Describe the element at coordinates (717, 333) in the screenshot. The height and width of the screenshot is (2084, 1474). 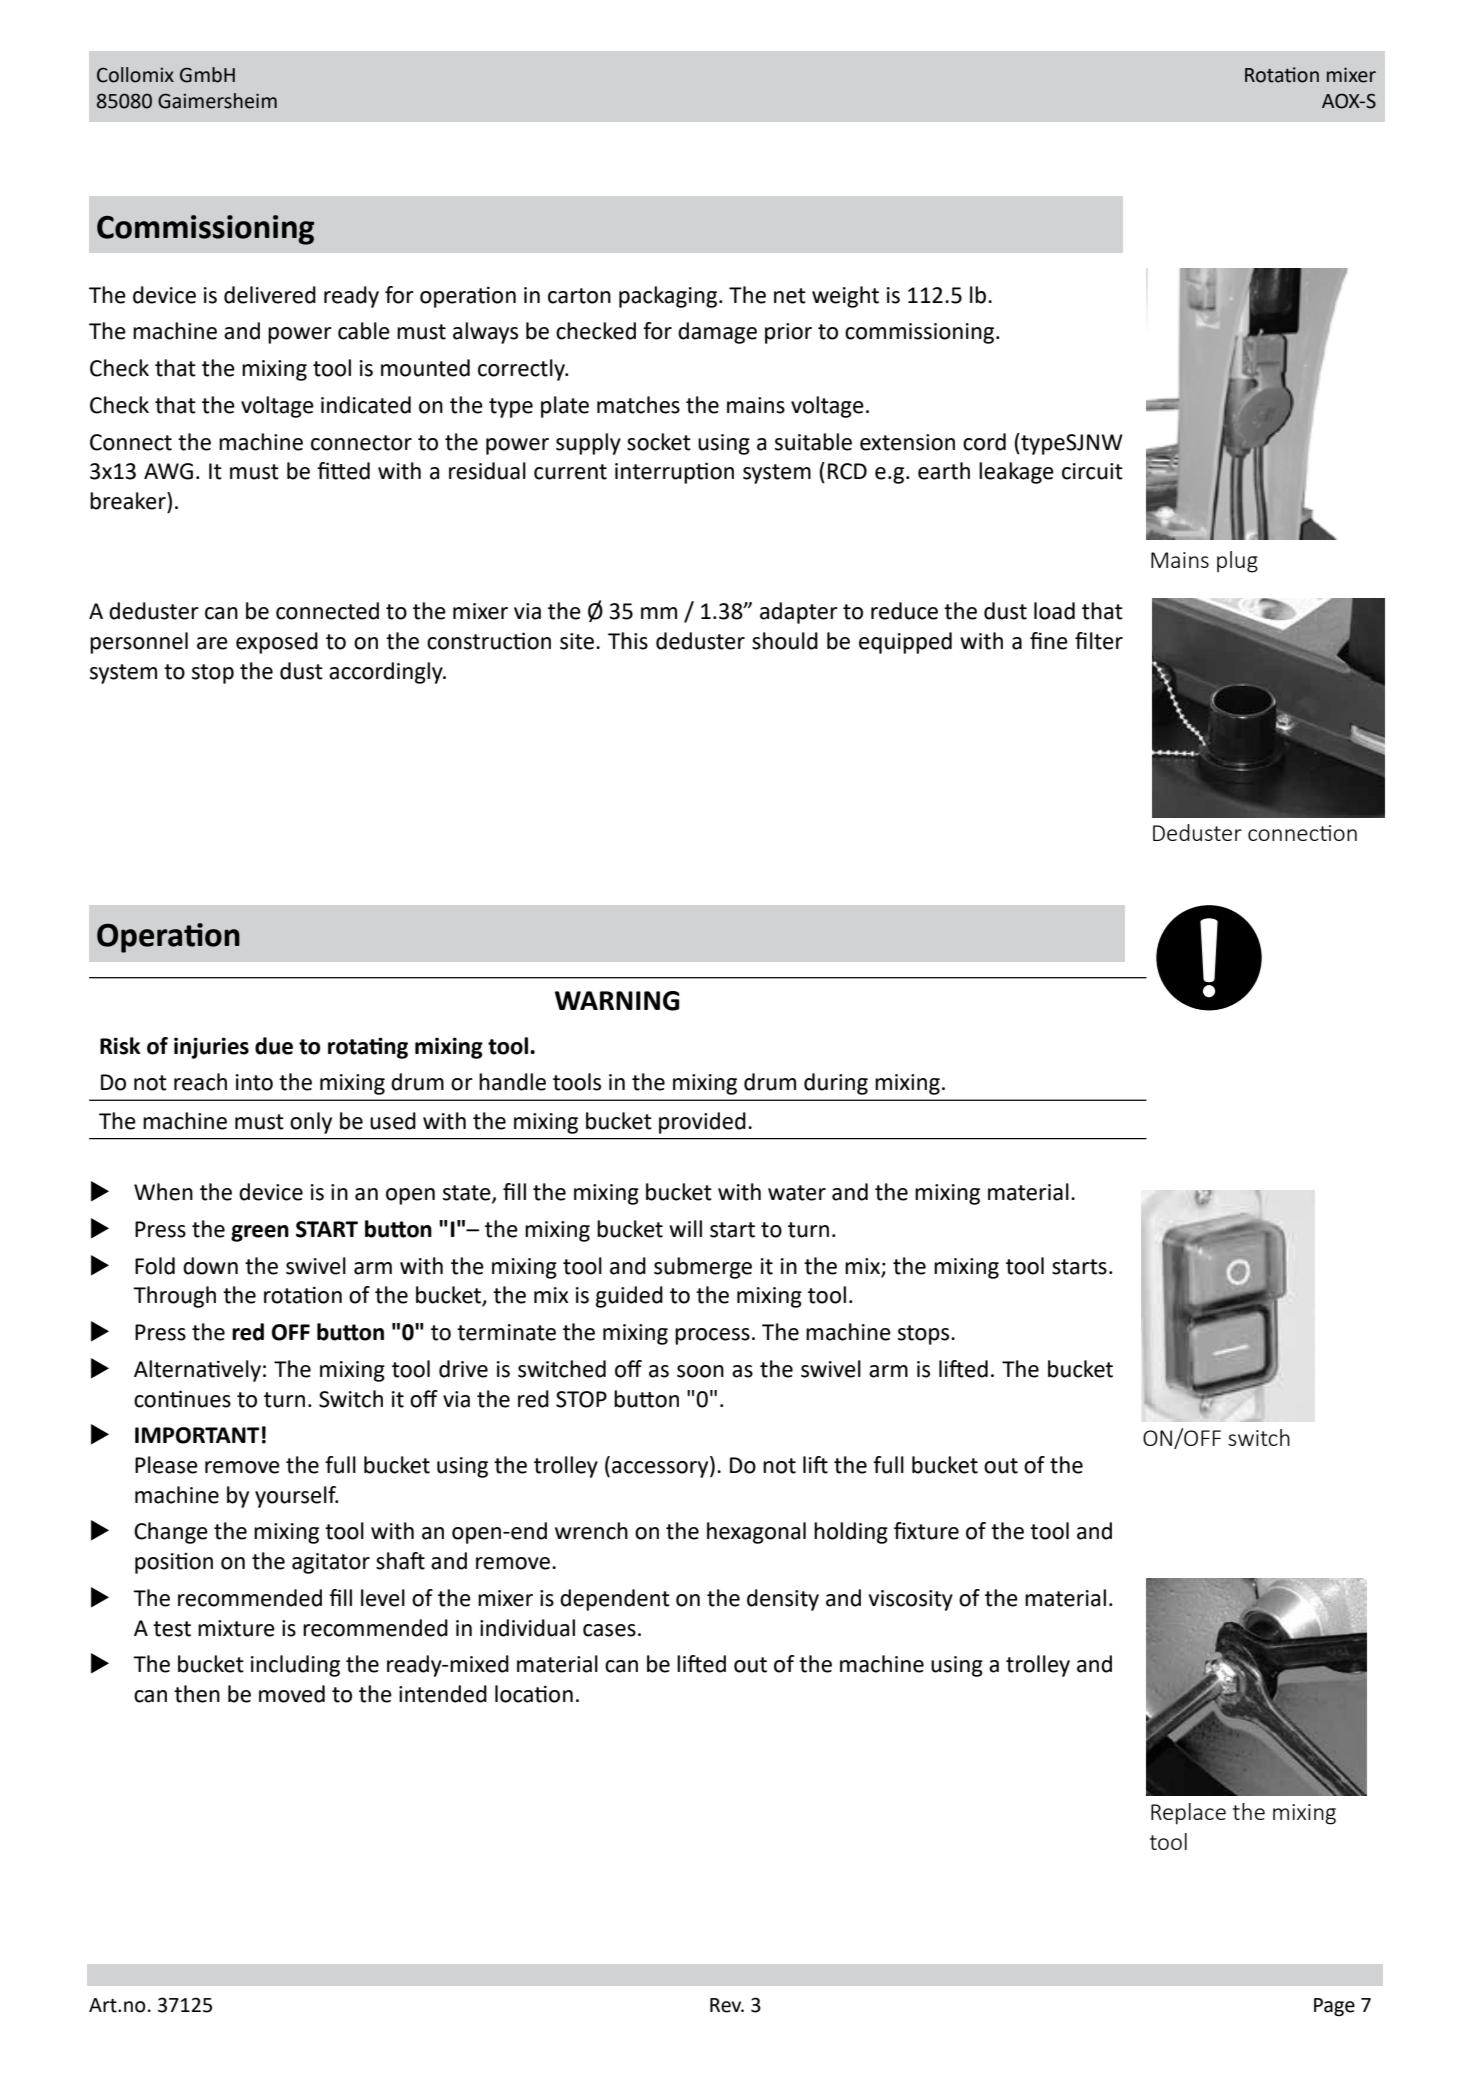
I see `damage` at that location.
